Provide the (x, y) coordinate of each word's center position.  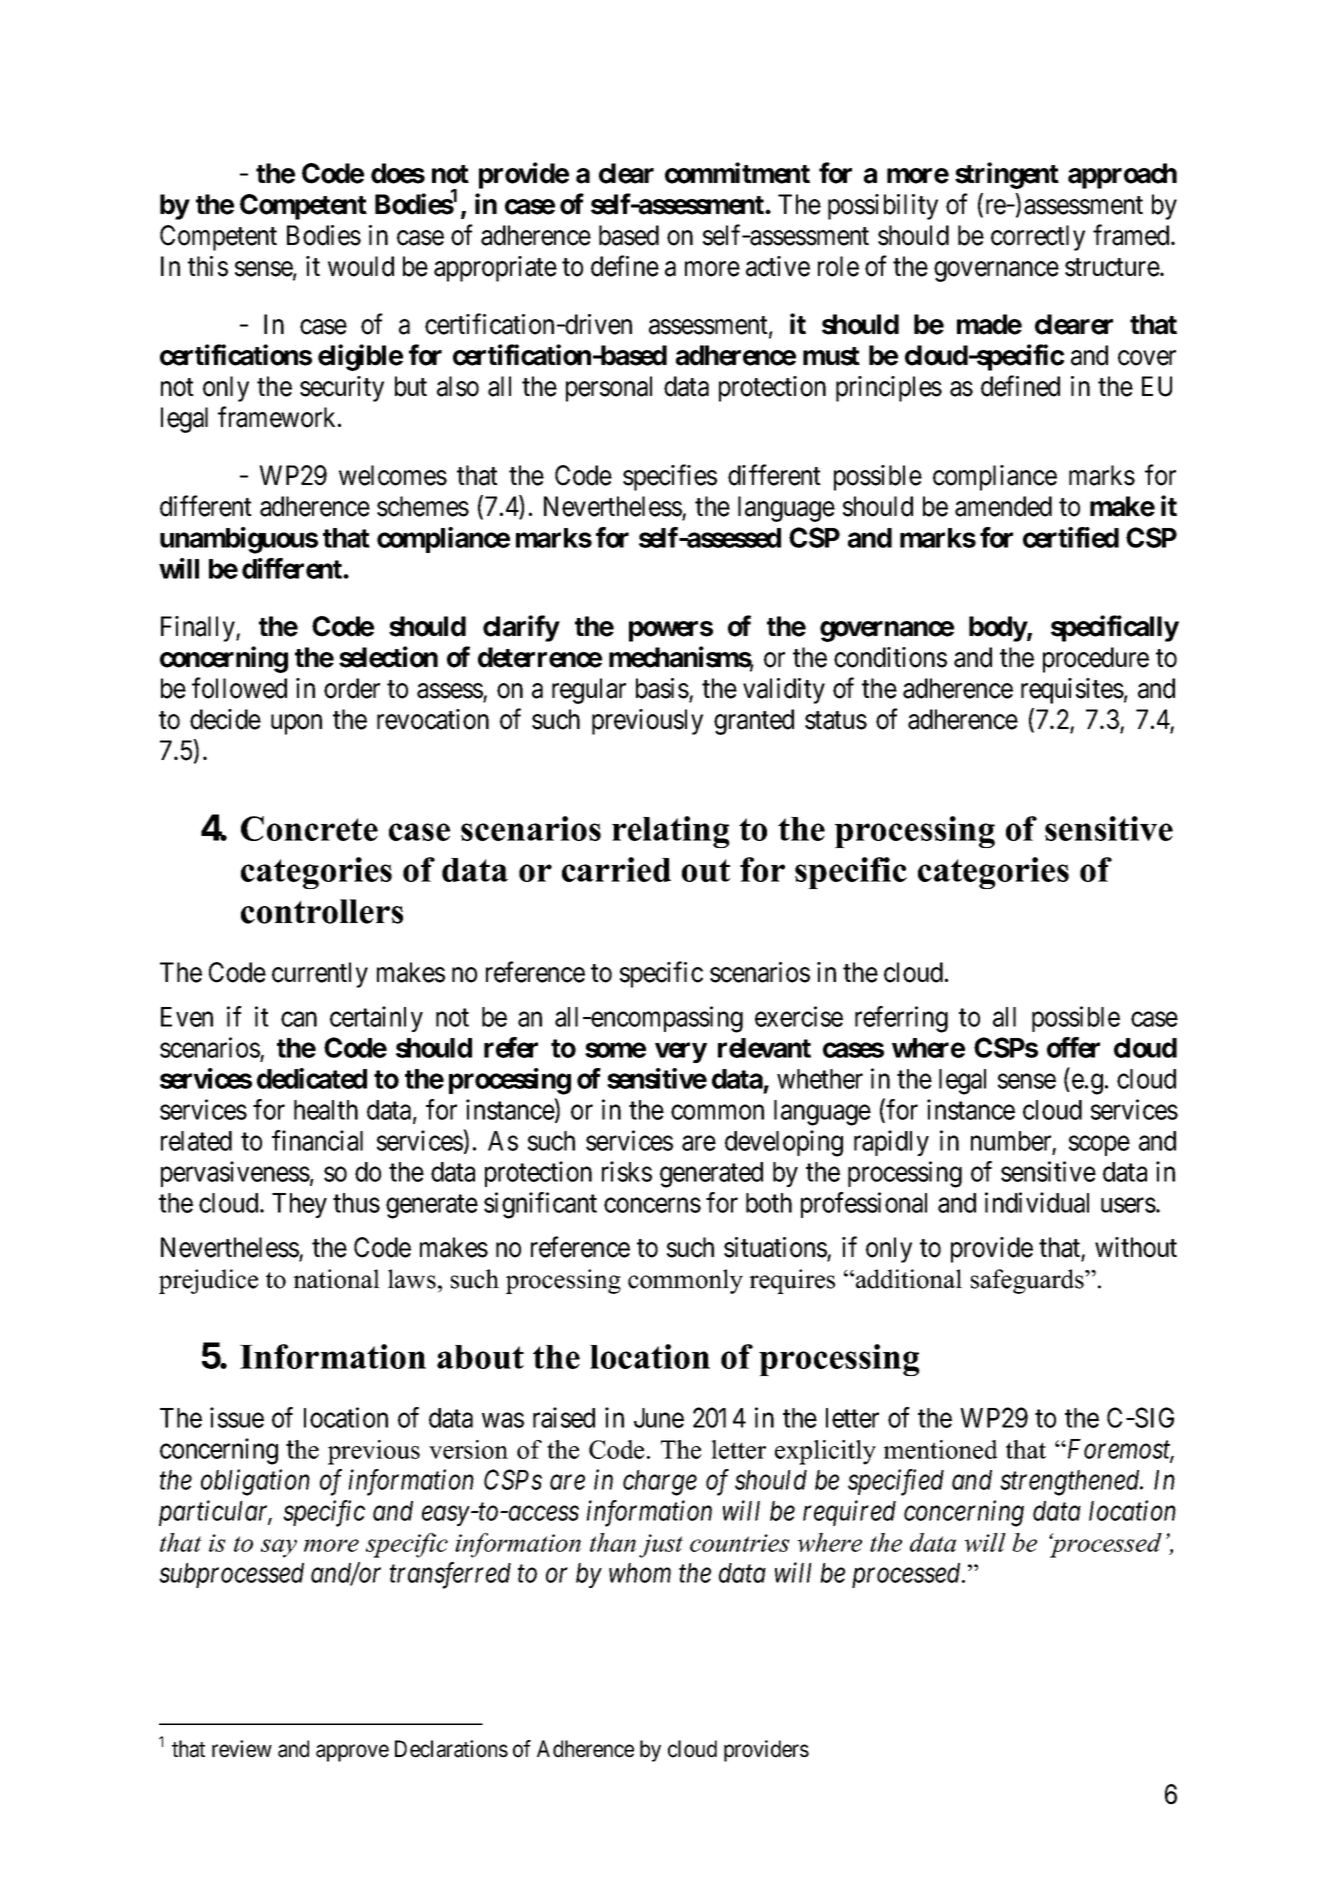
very (681, 1053)
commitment (737, 173)
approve (352, 1753)
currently (320, 975)
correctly (1038, 238)
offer (1073, 1047)
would (361, 266)
